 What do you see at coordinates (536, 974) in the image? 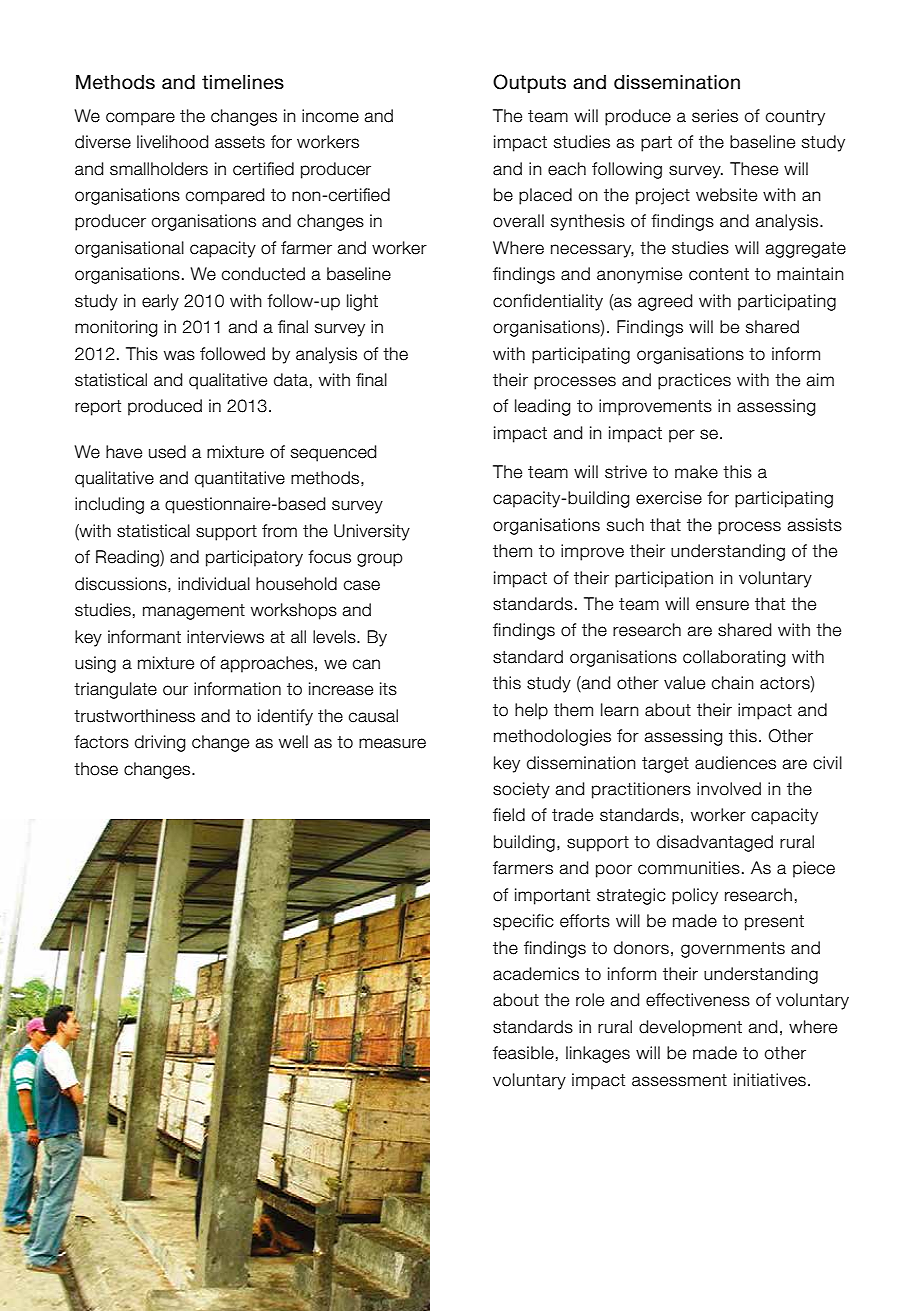
I see `academics` at bounding box center [536, 974].
